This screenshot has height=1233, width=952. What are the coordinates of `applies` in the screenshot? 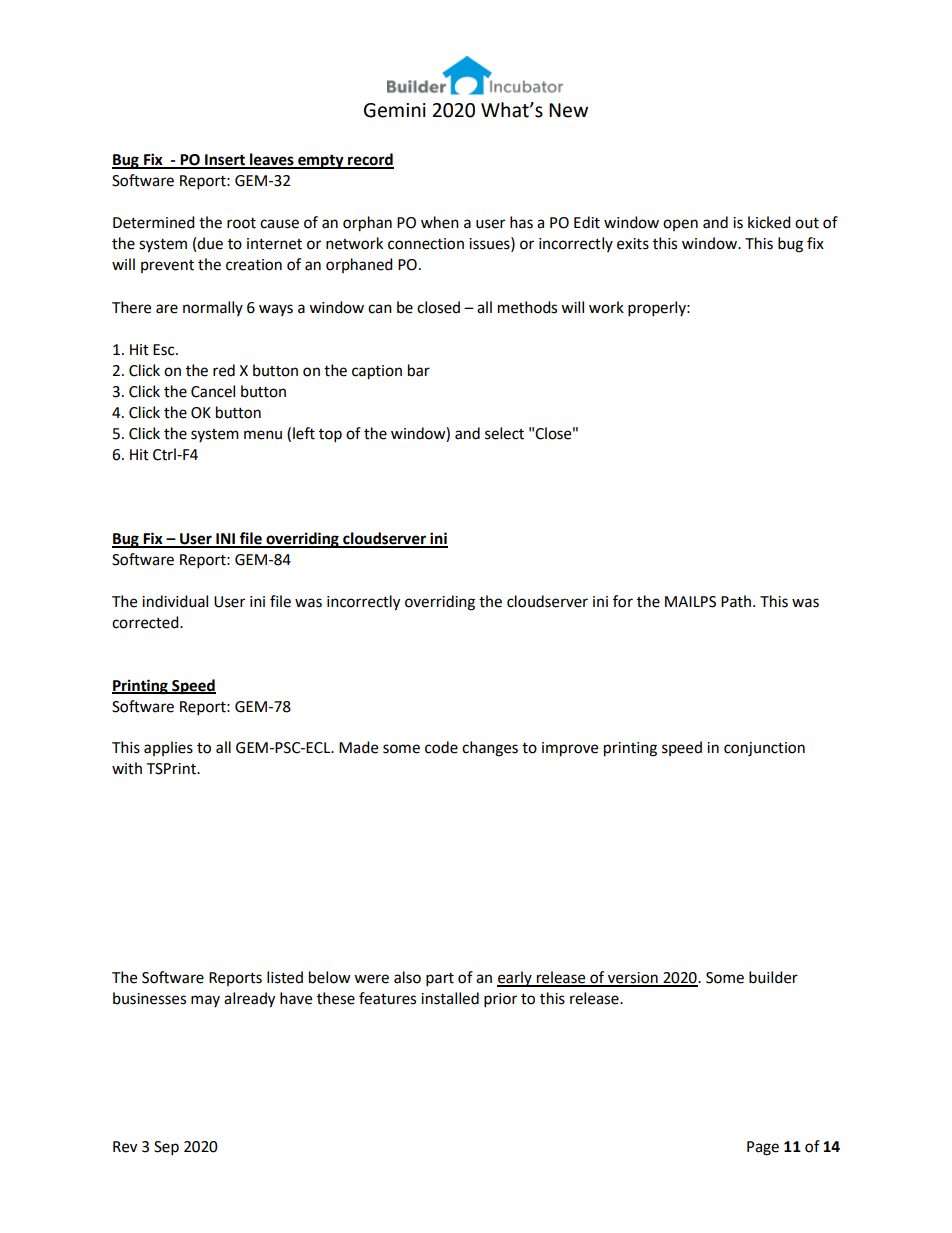 It's located at (168, 748).
